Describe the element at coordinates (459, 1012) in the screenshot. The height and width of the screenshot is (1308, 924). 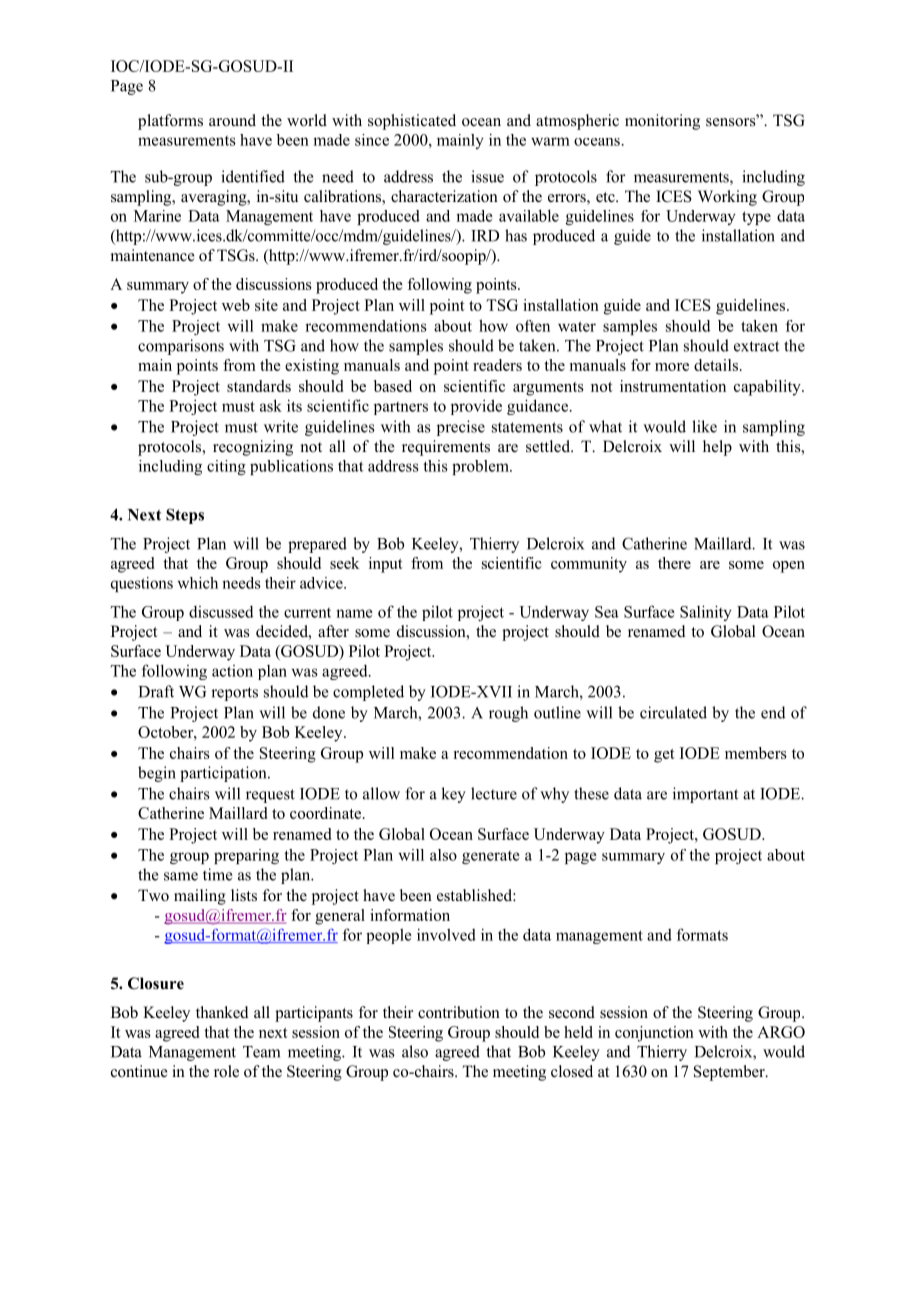
I see `contribution` at that location.
